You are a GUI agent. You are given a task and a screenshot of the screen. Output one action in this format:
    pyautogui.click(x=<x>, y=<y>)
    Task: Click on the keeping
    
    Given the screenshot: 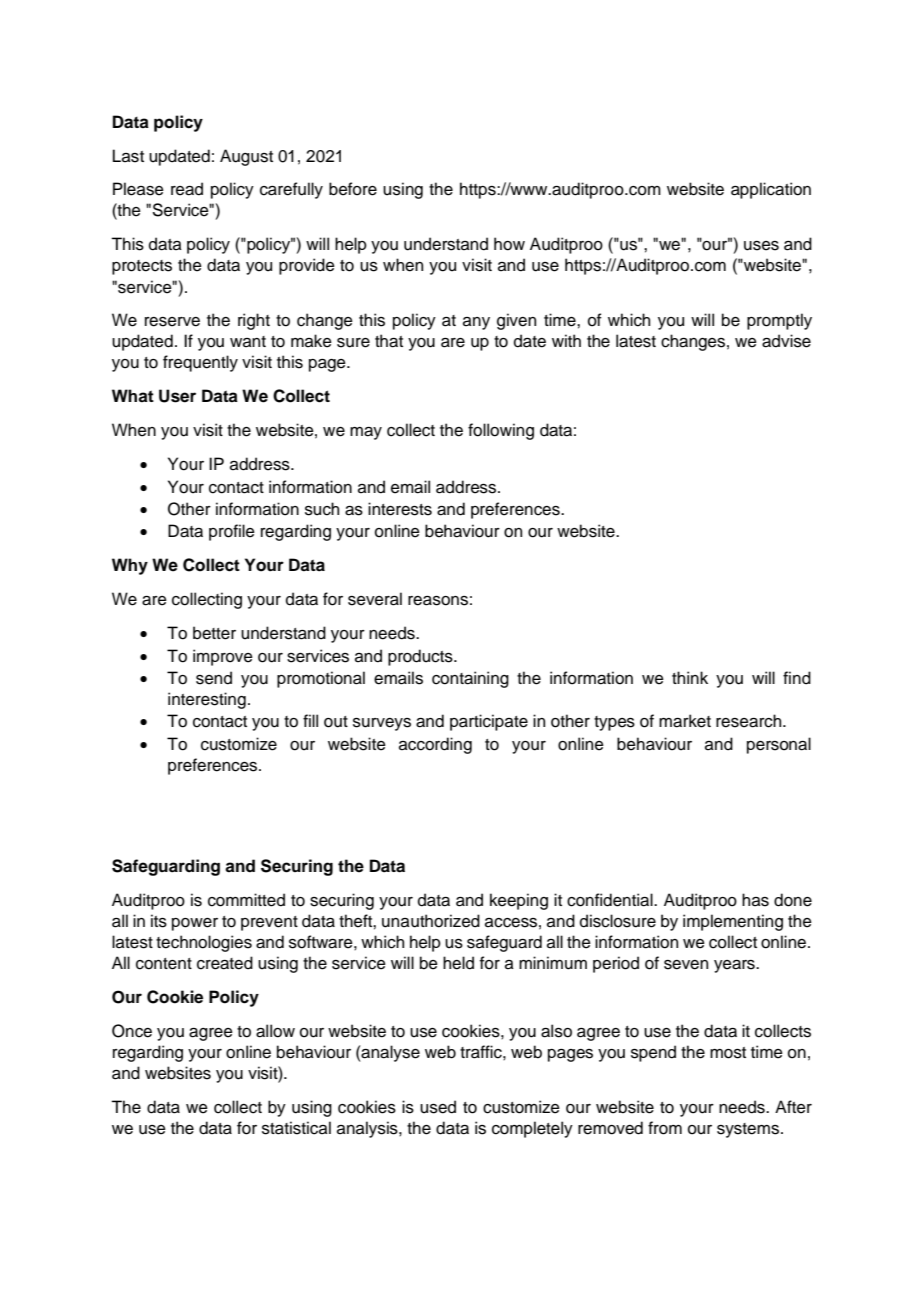 What is the action you would take?
    pyautogui.click(x=519, y=901)
